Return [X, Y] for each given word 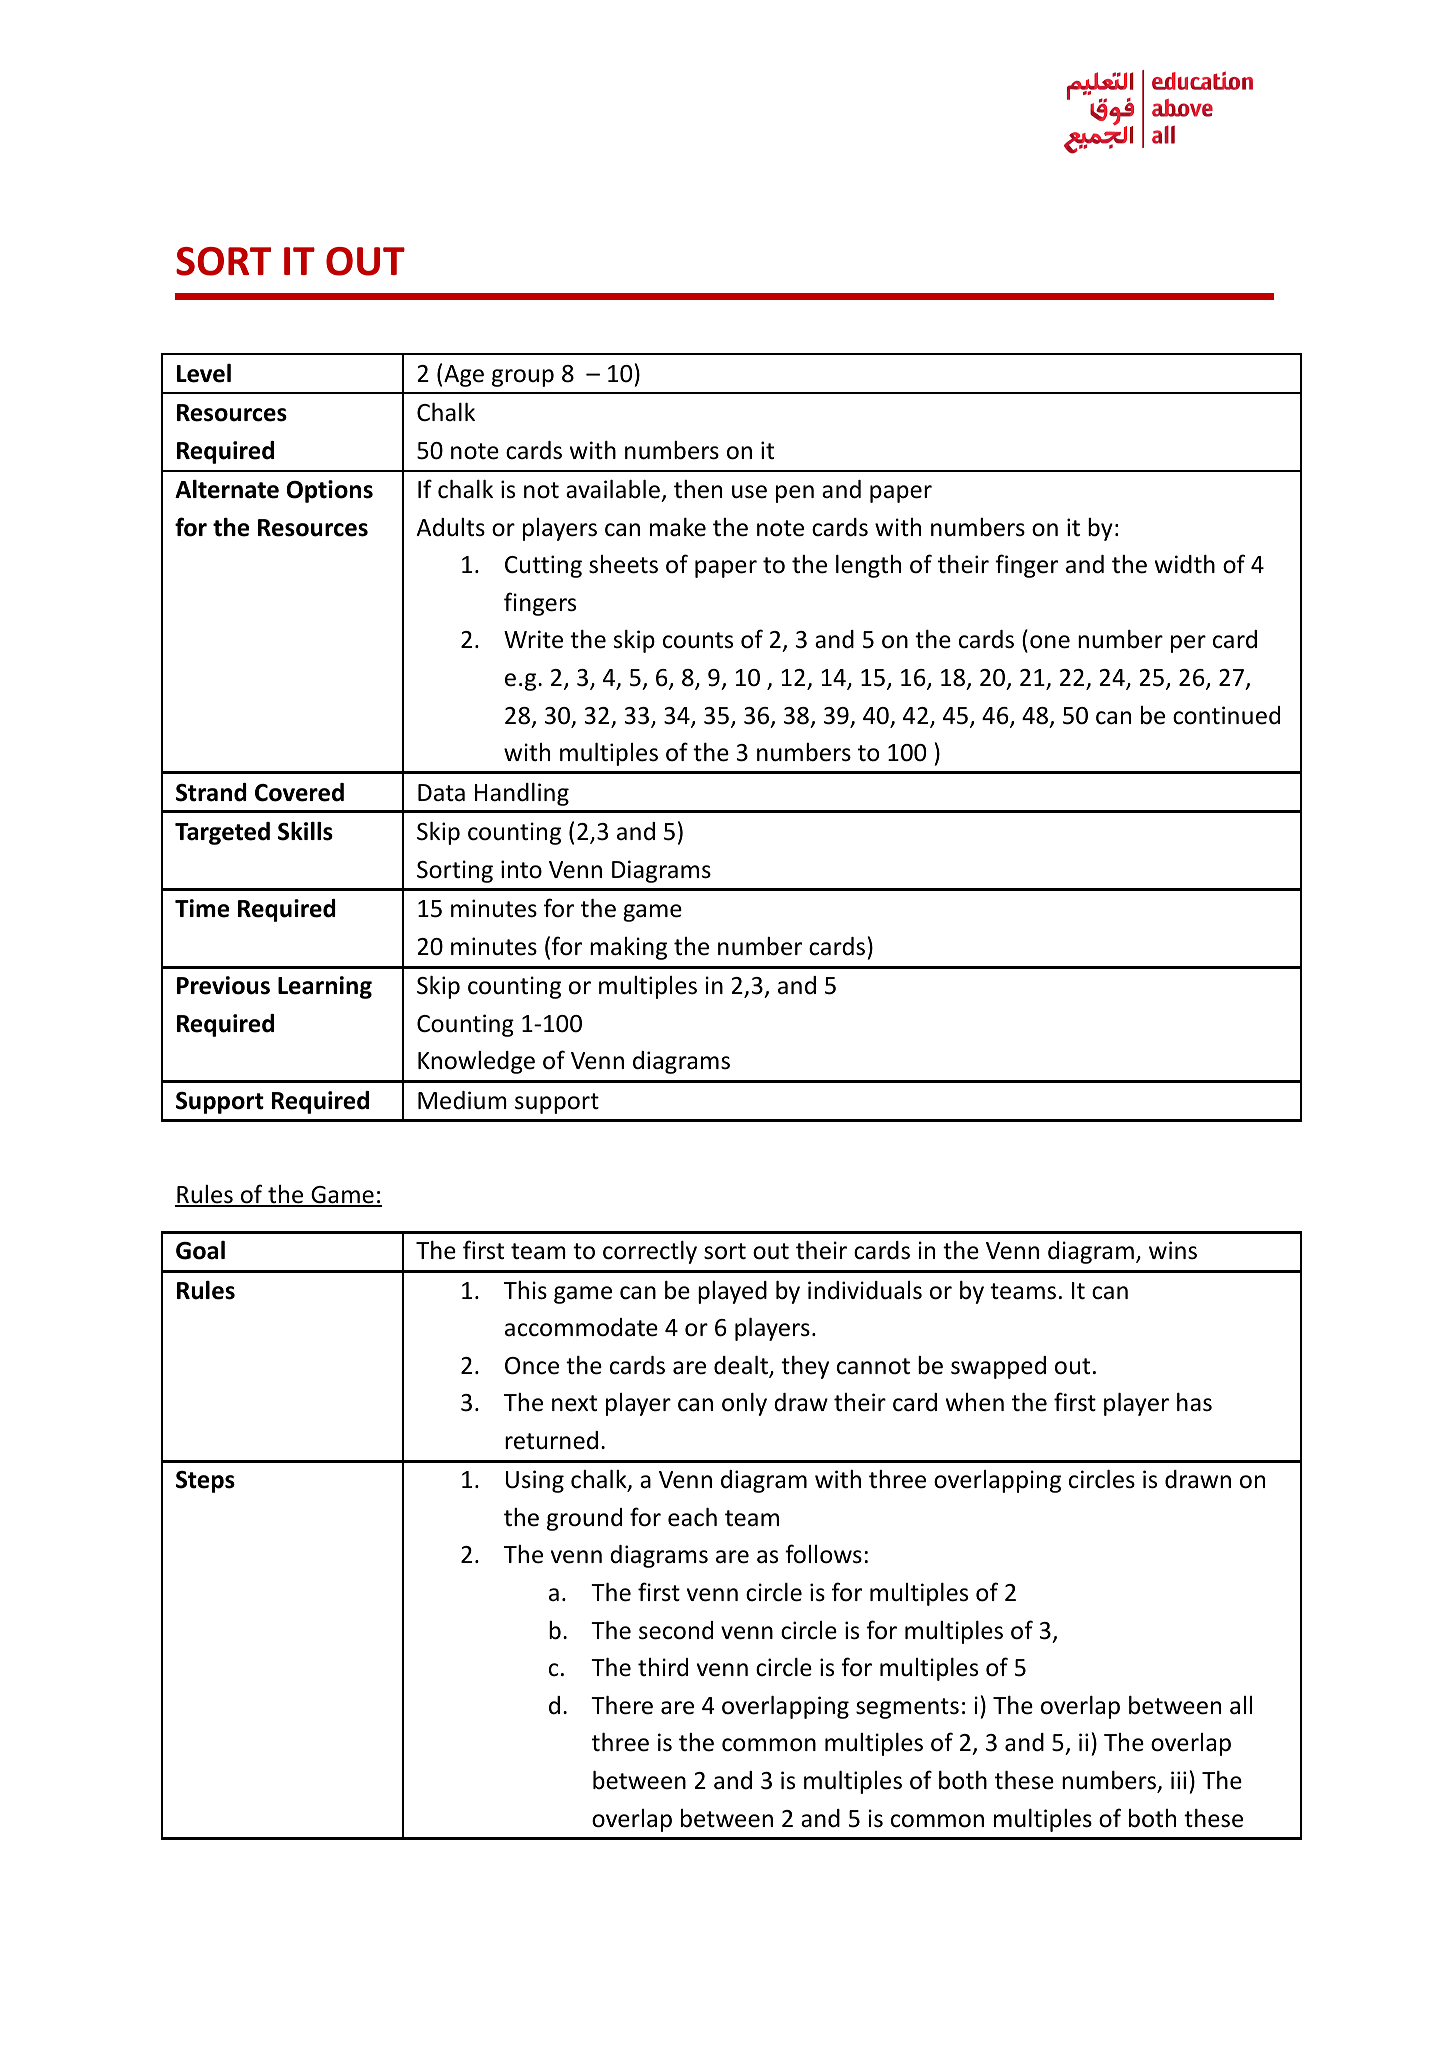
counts [698, 640]
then [698, 489]
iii [1178, 1780]
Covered [299, 792]
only [744, 1404]
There [622, 1705]
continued [1226, 715]
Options [330, 491]
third [663, 1667]
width [1185, 564]
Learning [325, 987]
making [628, 948]
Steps [205, 1482]
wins [1173, 1250]
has [1194, 1402]
